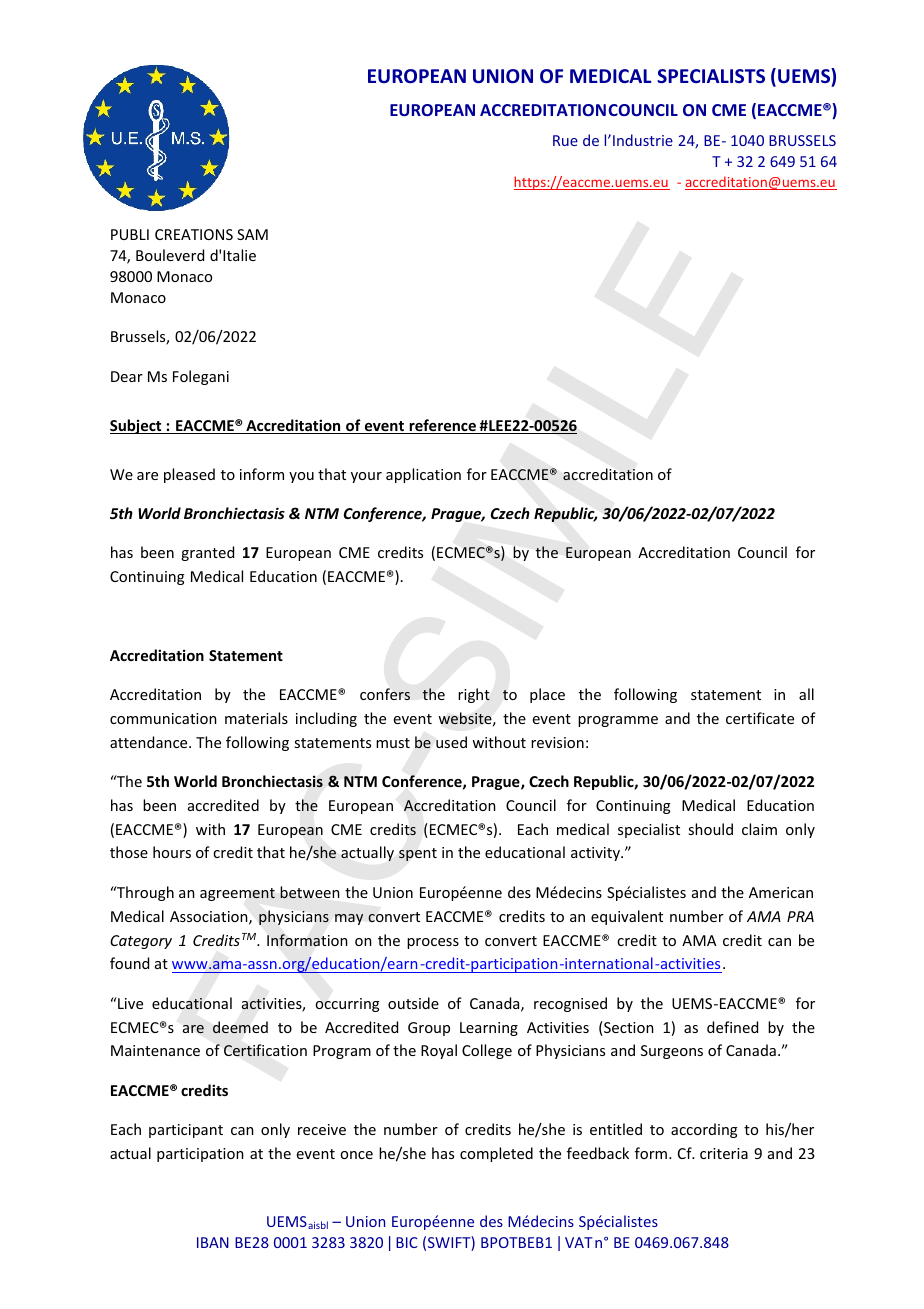 Image resolution: width=924 pixels, height=1309 pixels. What do you see at coordinates (163, 718) in the screenshot?
I see `communication` at bounding box center [163, 718].
